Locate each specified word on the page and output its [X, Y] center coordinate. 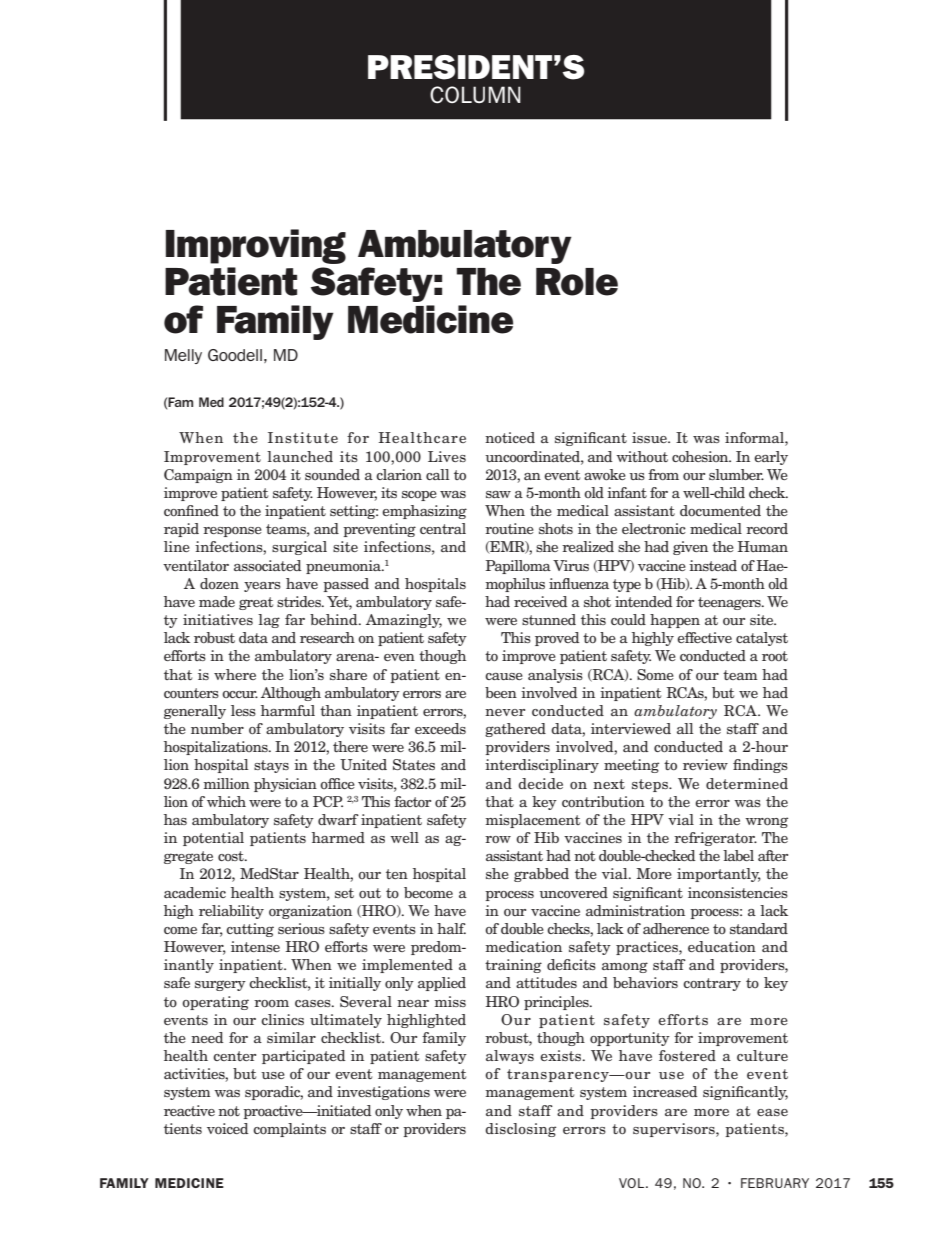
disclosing [520, 1130]
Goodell [235, 355]
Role [577, 282]
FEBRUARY [775, 1183]
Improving [256, 246]
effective [704, 637]
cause [504, 676]
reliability [231, 912]
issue [650, 437]
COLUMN [475, 95]
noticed [510, 437]
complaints [289, 1130]
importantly [719, 875]
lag [269, 621]
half [451, 928]
